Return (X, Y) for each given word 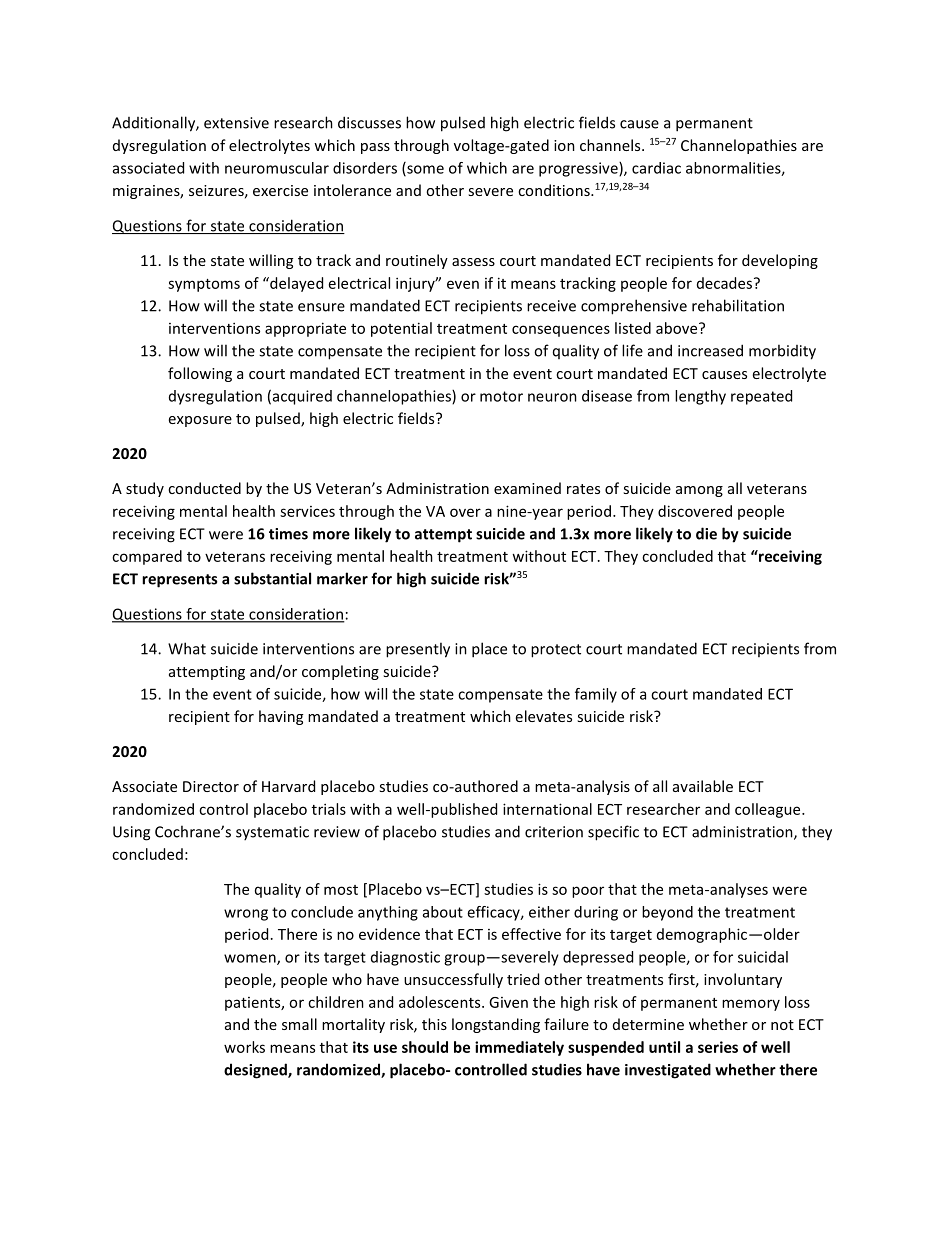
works (244, 1047)
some (424, 170)
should (425, 1047)
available (703, 786)
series (718, 1047)
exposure (200, 421)
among (699, 491)
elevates (544, 716)
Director (211, 786)
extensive (236, 123)
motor (501, 396)
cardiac (656, 168)
